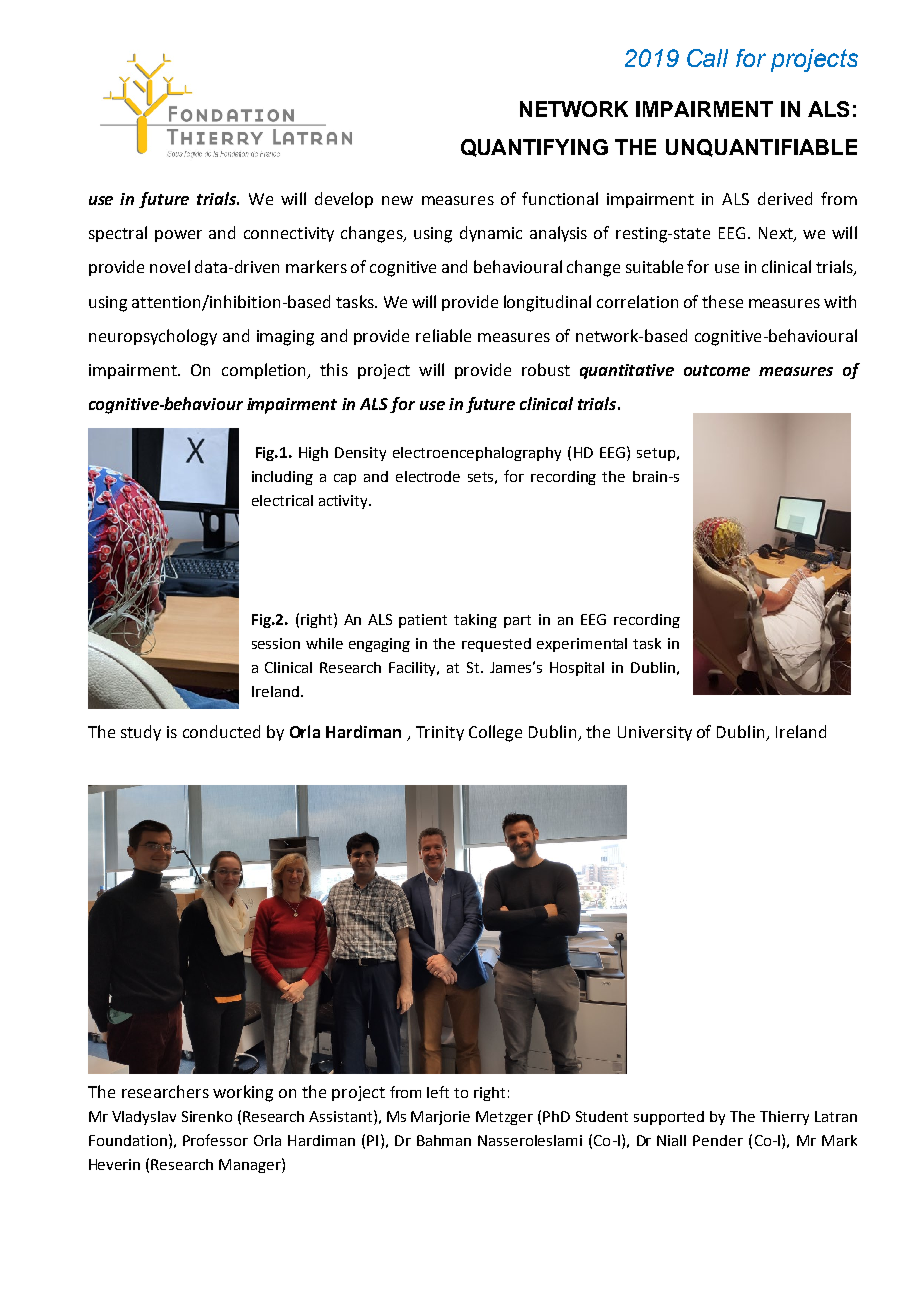 This document has height=1308, width=924. Describe the element at coordinates (153, 337) in the document. I see `neuropsychology` at that location.
